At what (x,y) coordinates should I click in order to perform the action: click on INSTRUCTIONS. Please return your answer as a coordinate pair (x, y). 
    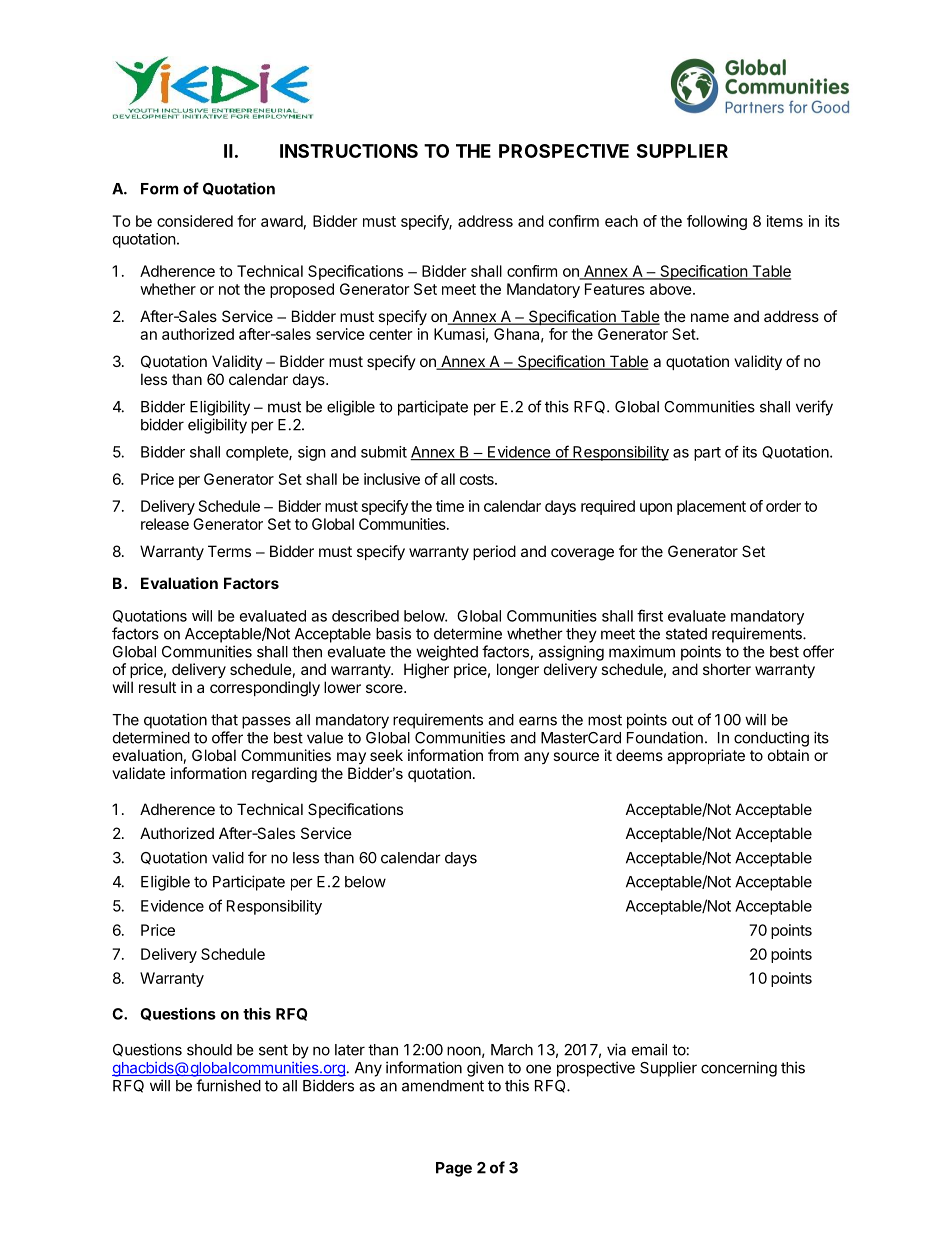
    Looking at the image, I should click on (349, 151).
